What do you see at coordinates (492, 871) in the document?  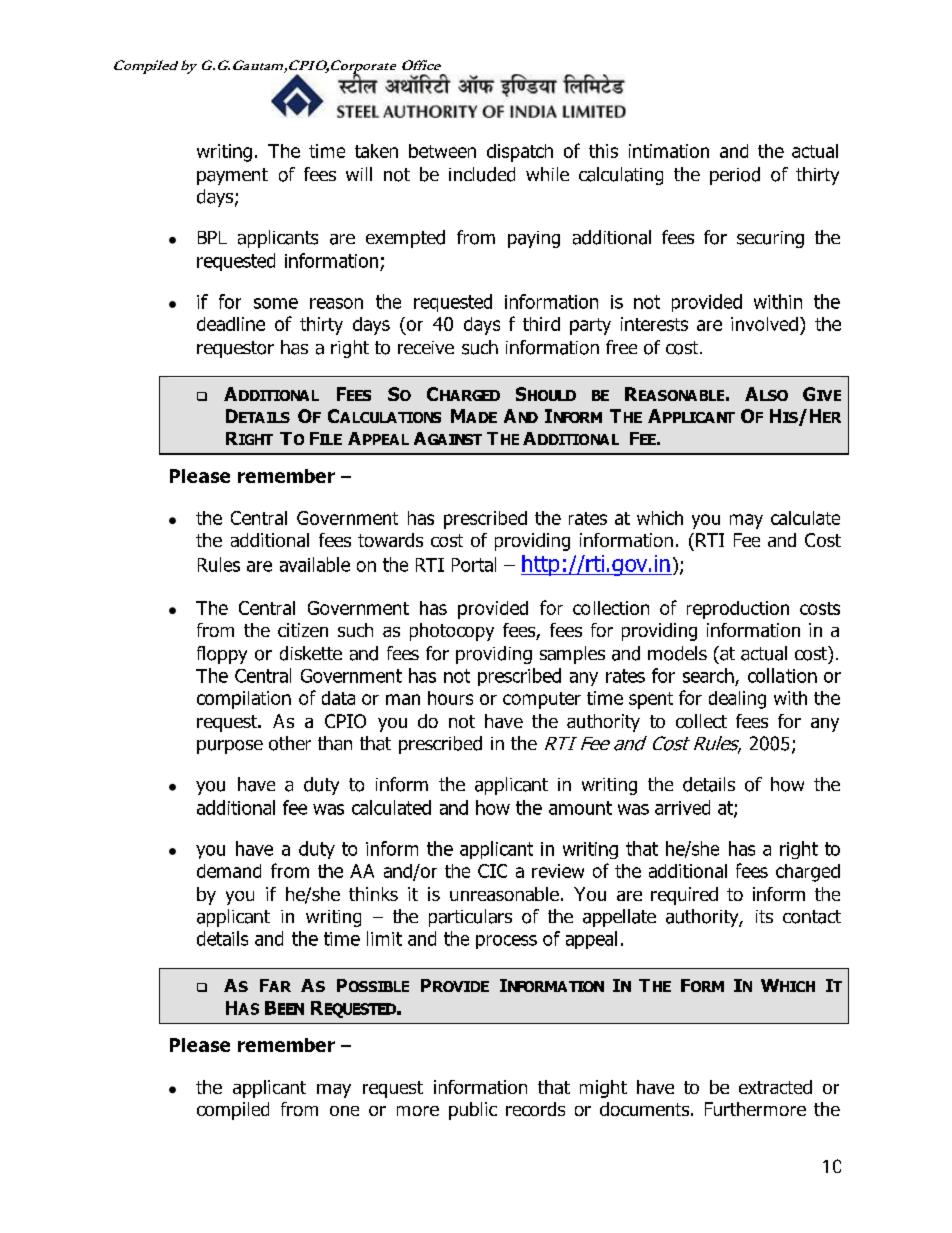 I see `CIC` at bounding box center [492, 871].
